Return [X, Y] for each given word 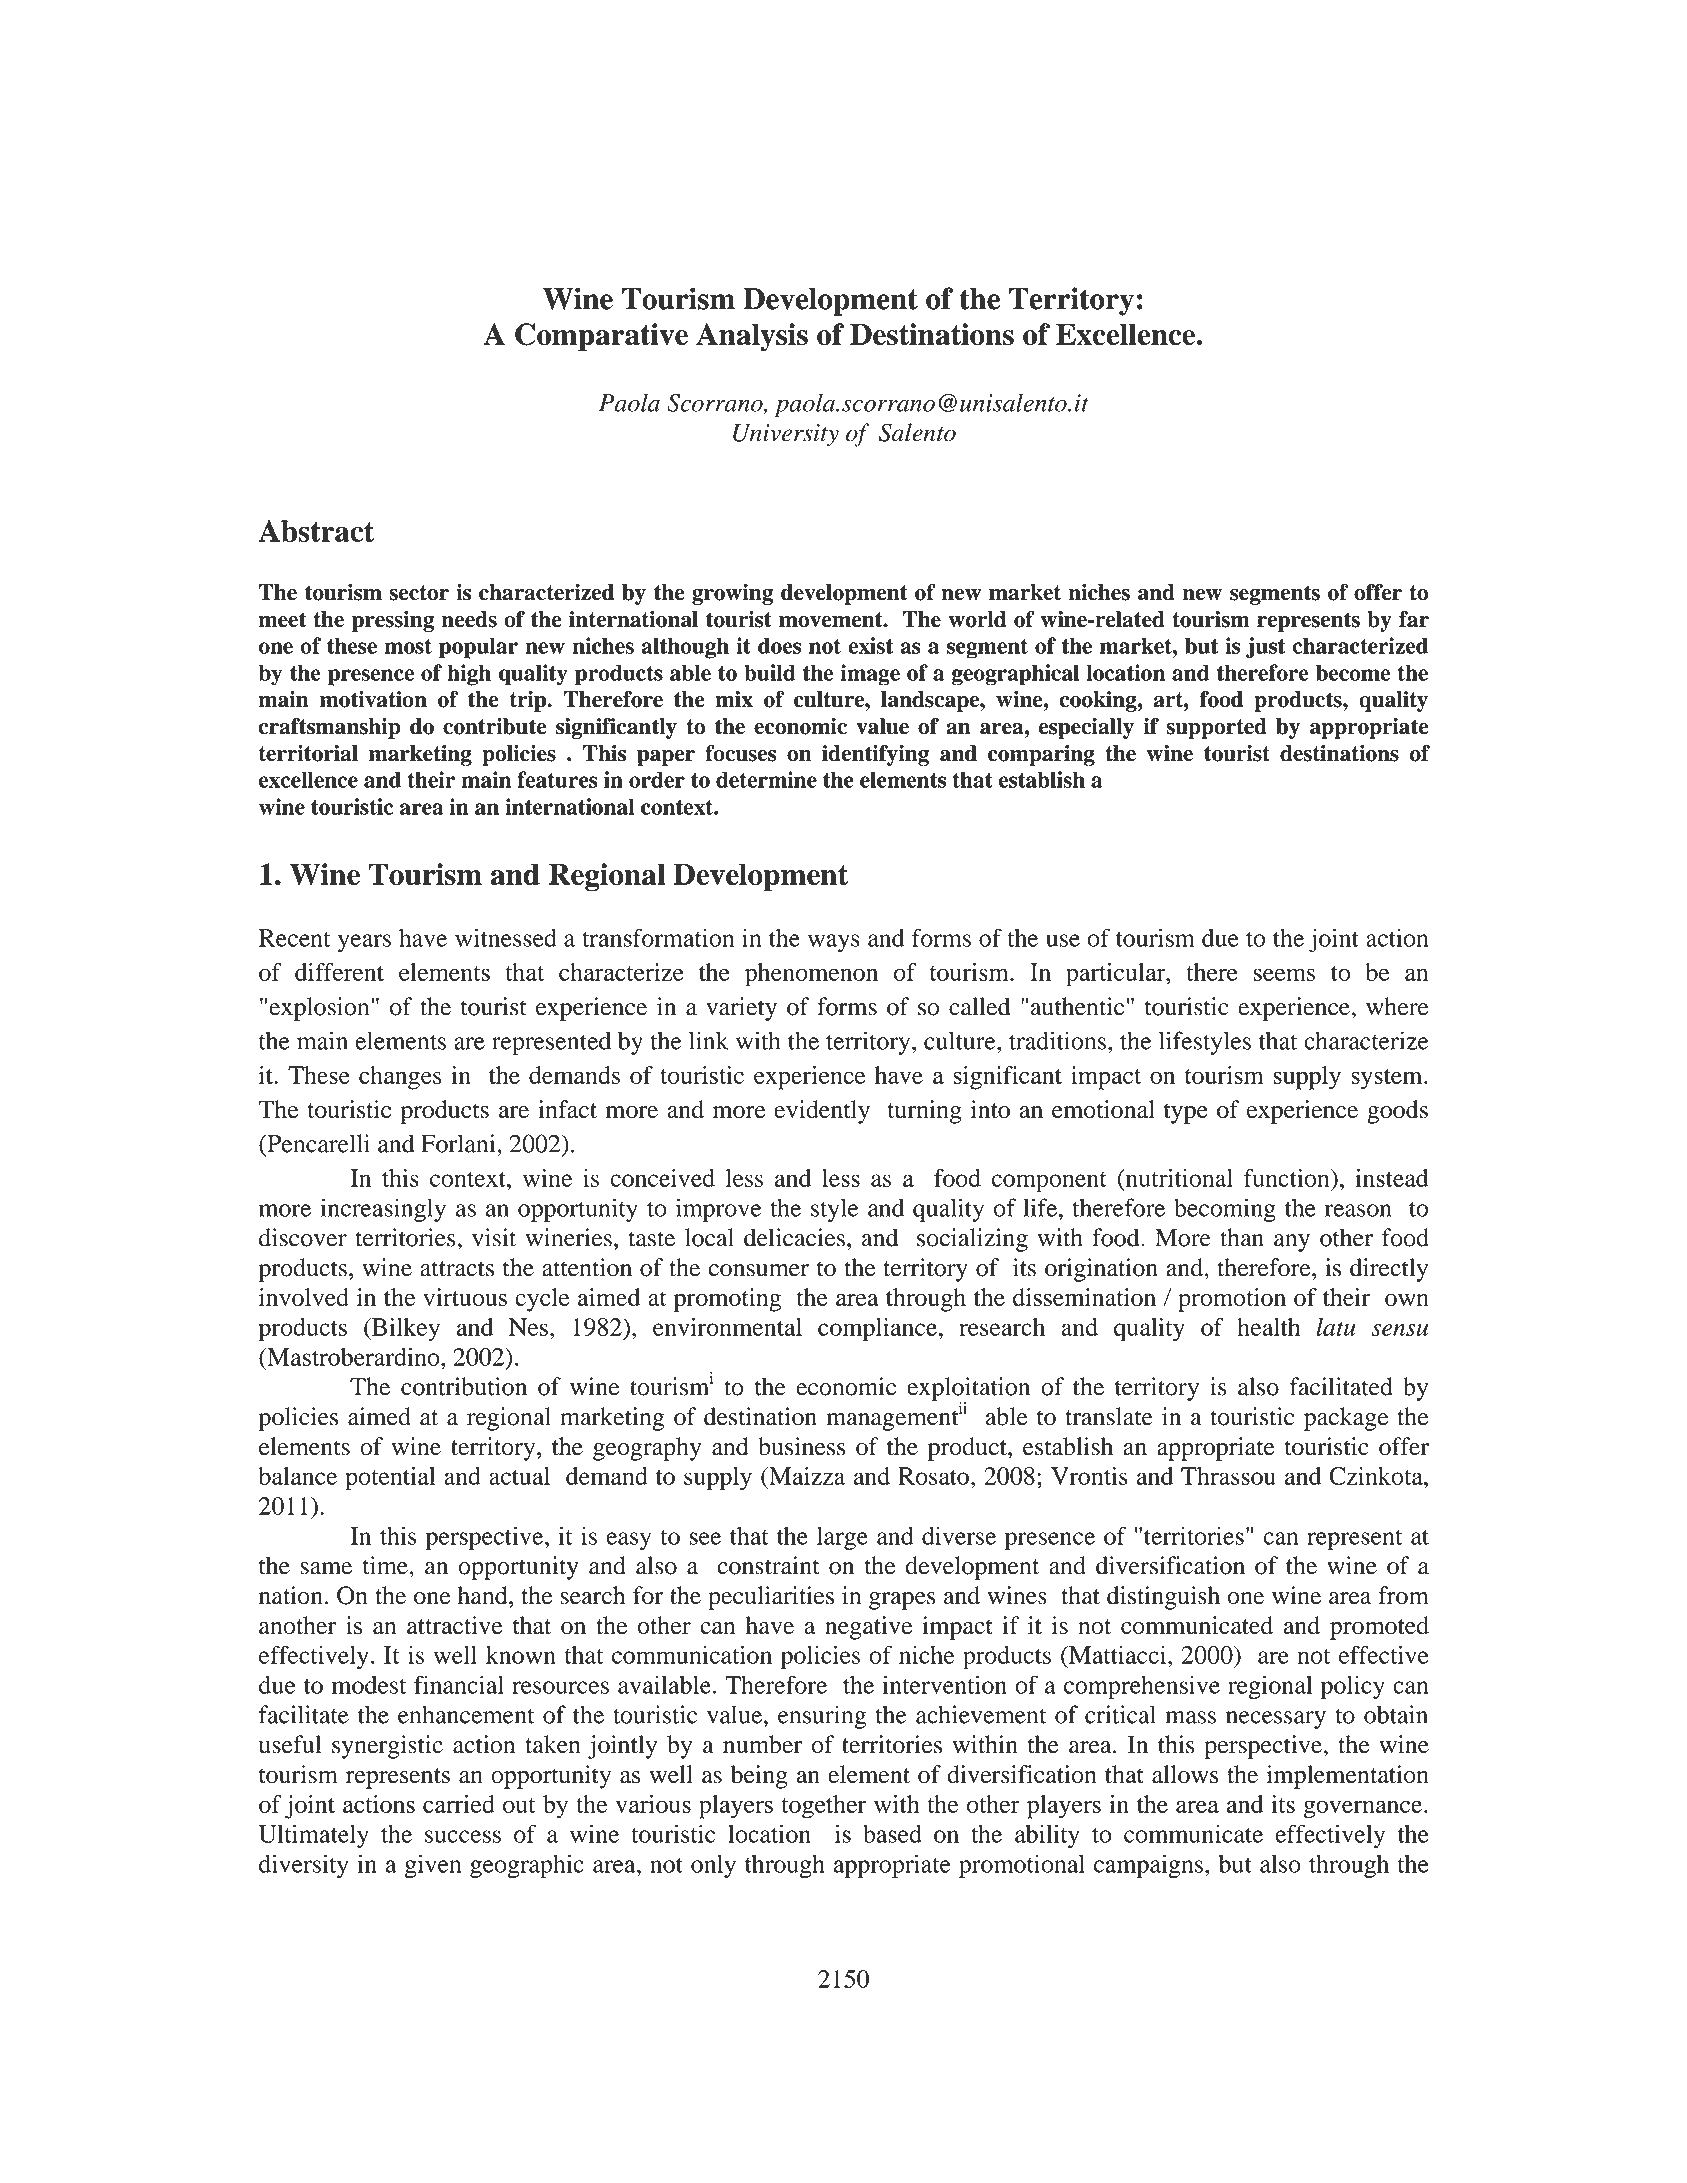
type [1186, 1113]
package [1346, 1419]
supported [1216, 728]
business [801, 1446]
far [1414, 619]
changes [400, 1078]
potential [390, 1479]
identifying [875, 755]
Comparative [601, 337]
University [786, 435]
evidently [822, 1112]
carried [459, 1804]
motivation [373, 699]
